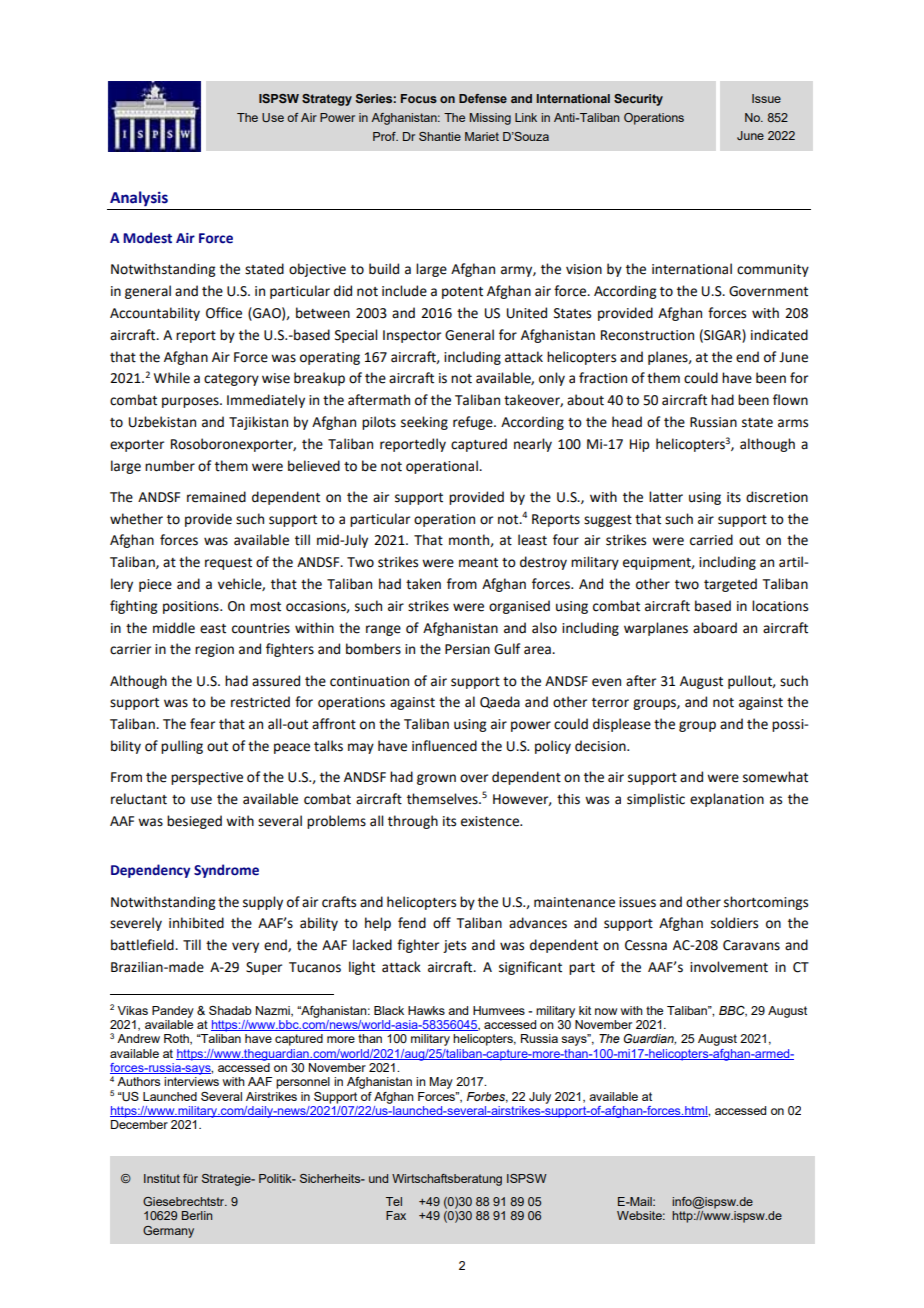 This image has width=924, height=1308. Describe the element at coordinates (396, 1215) in the image. I see `Fax` at that location.
